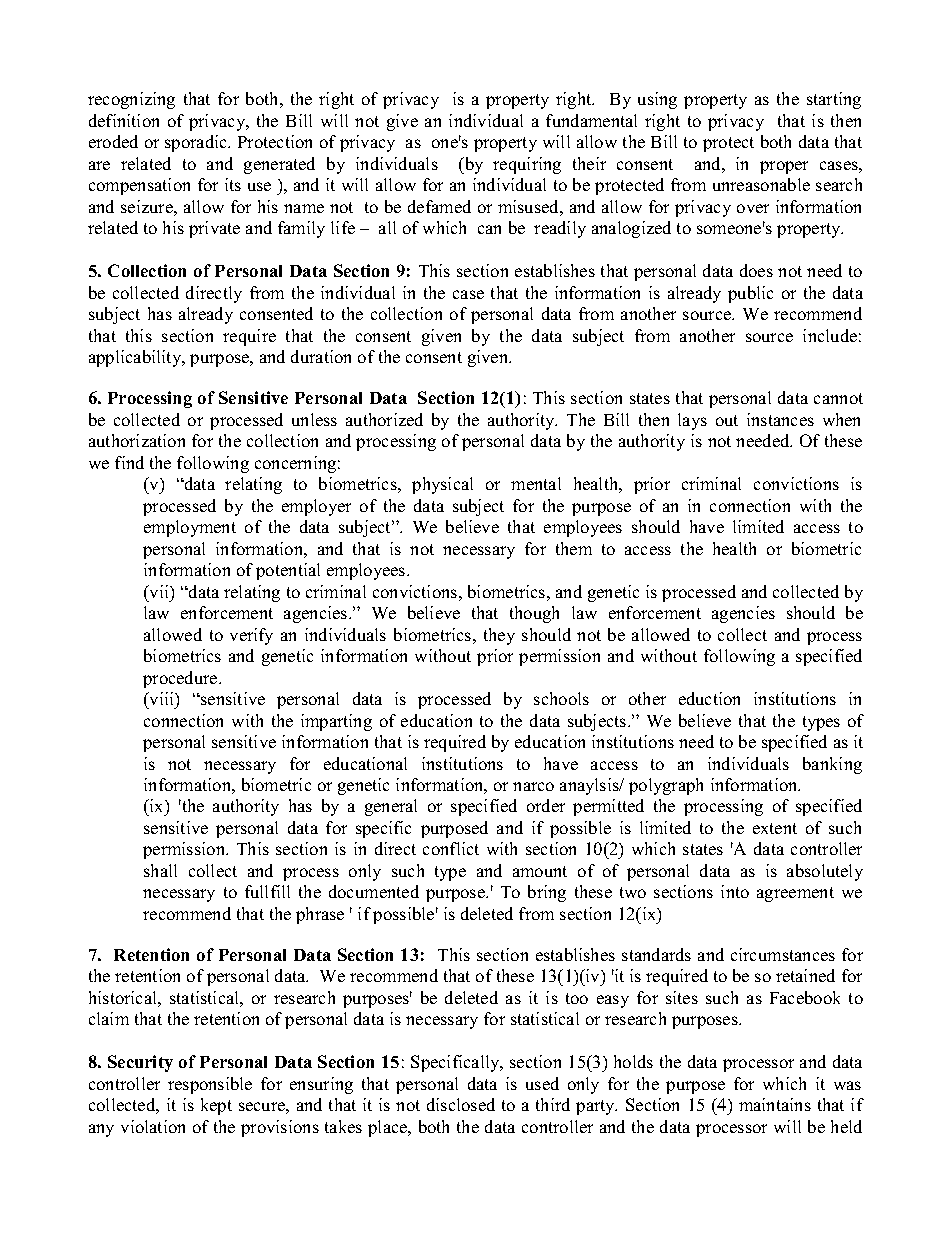  What do you see at coordinates (216, 1106) in the screenshot?
I see `kept` at bounding box center [216, 1106].
